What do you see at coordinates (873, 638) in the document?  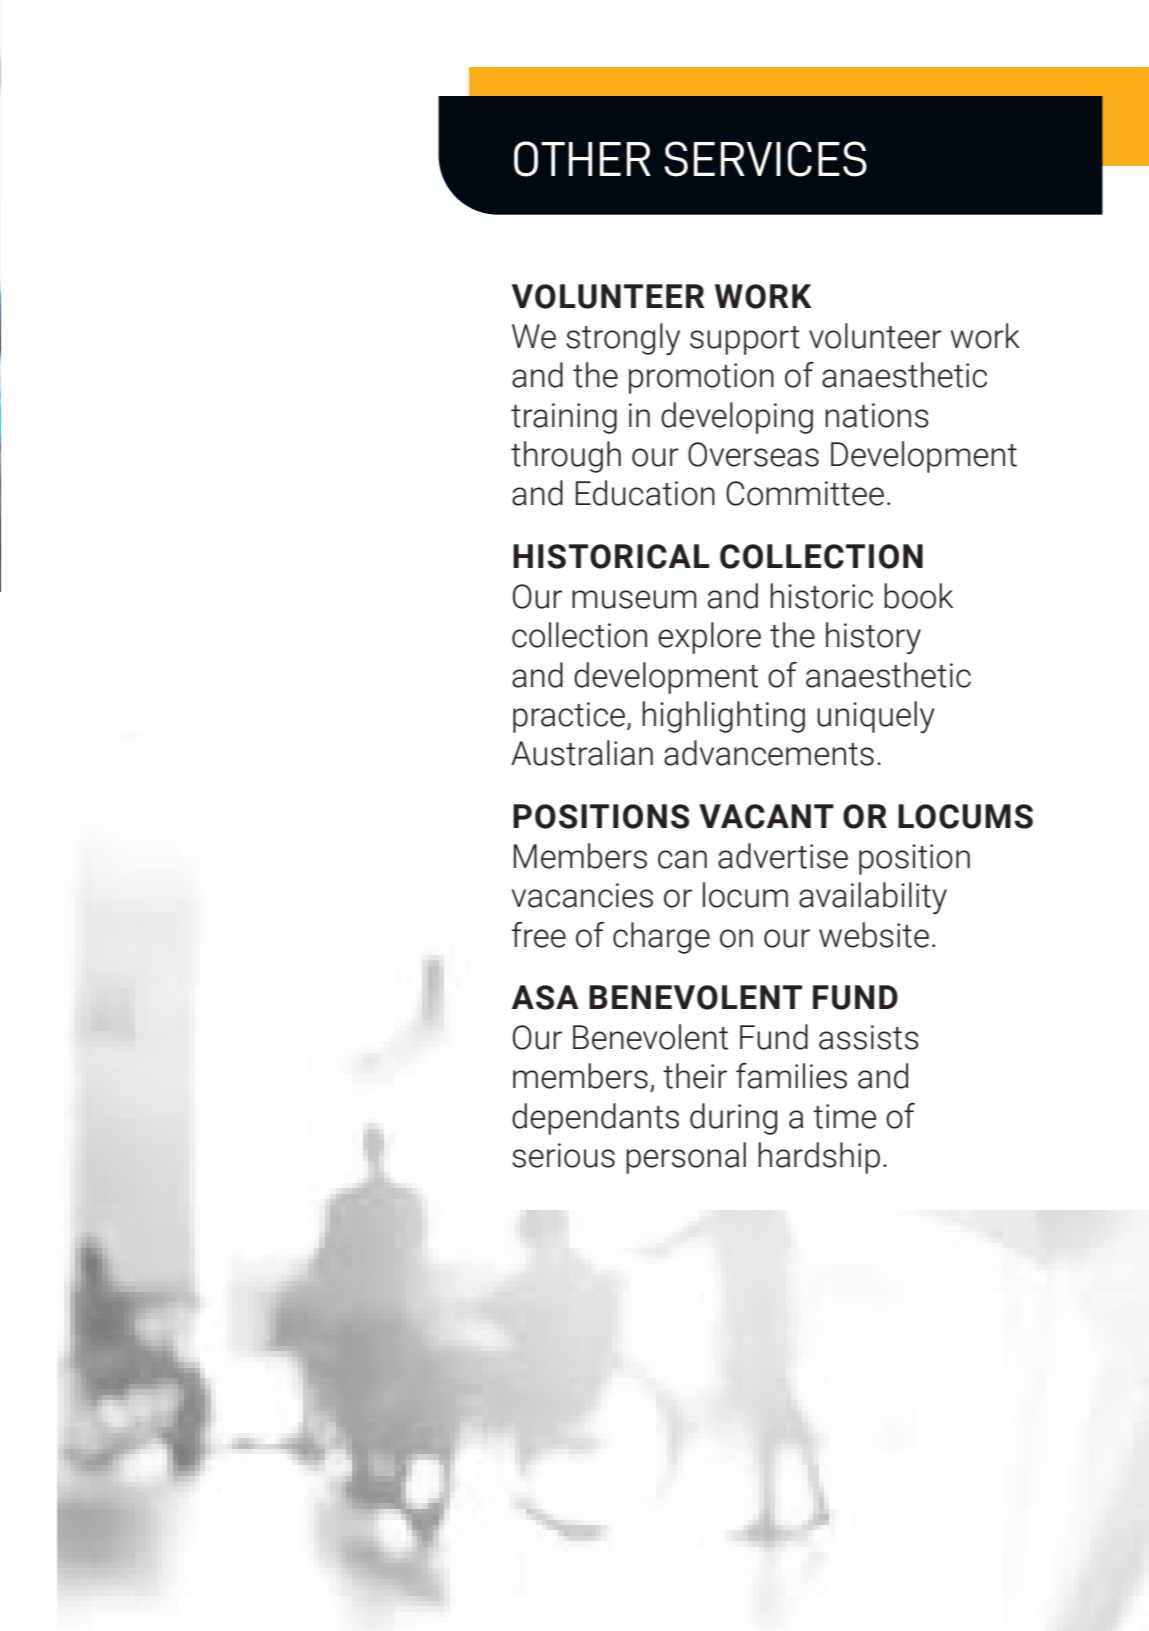 I see `history` at bounding box center [873, 638].
